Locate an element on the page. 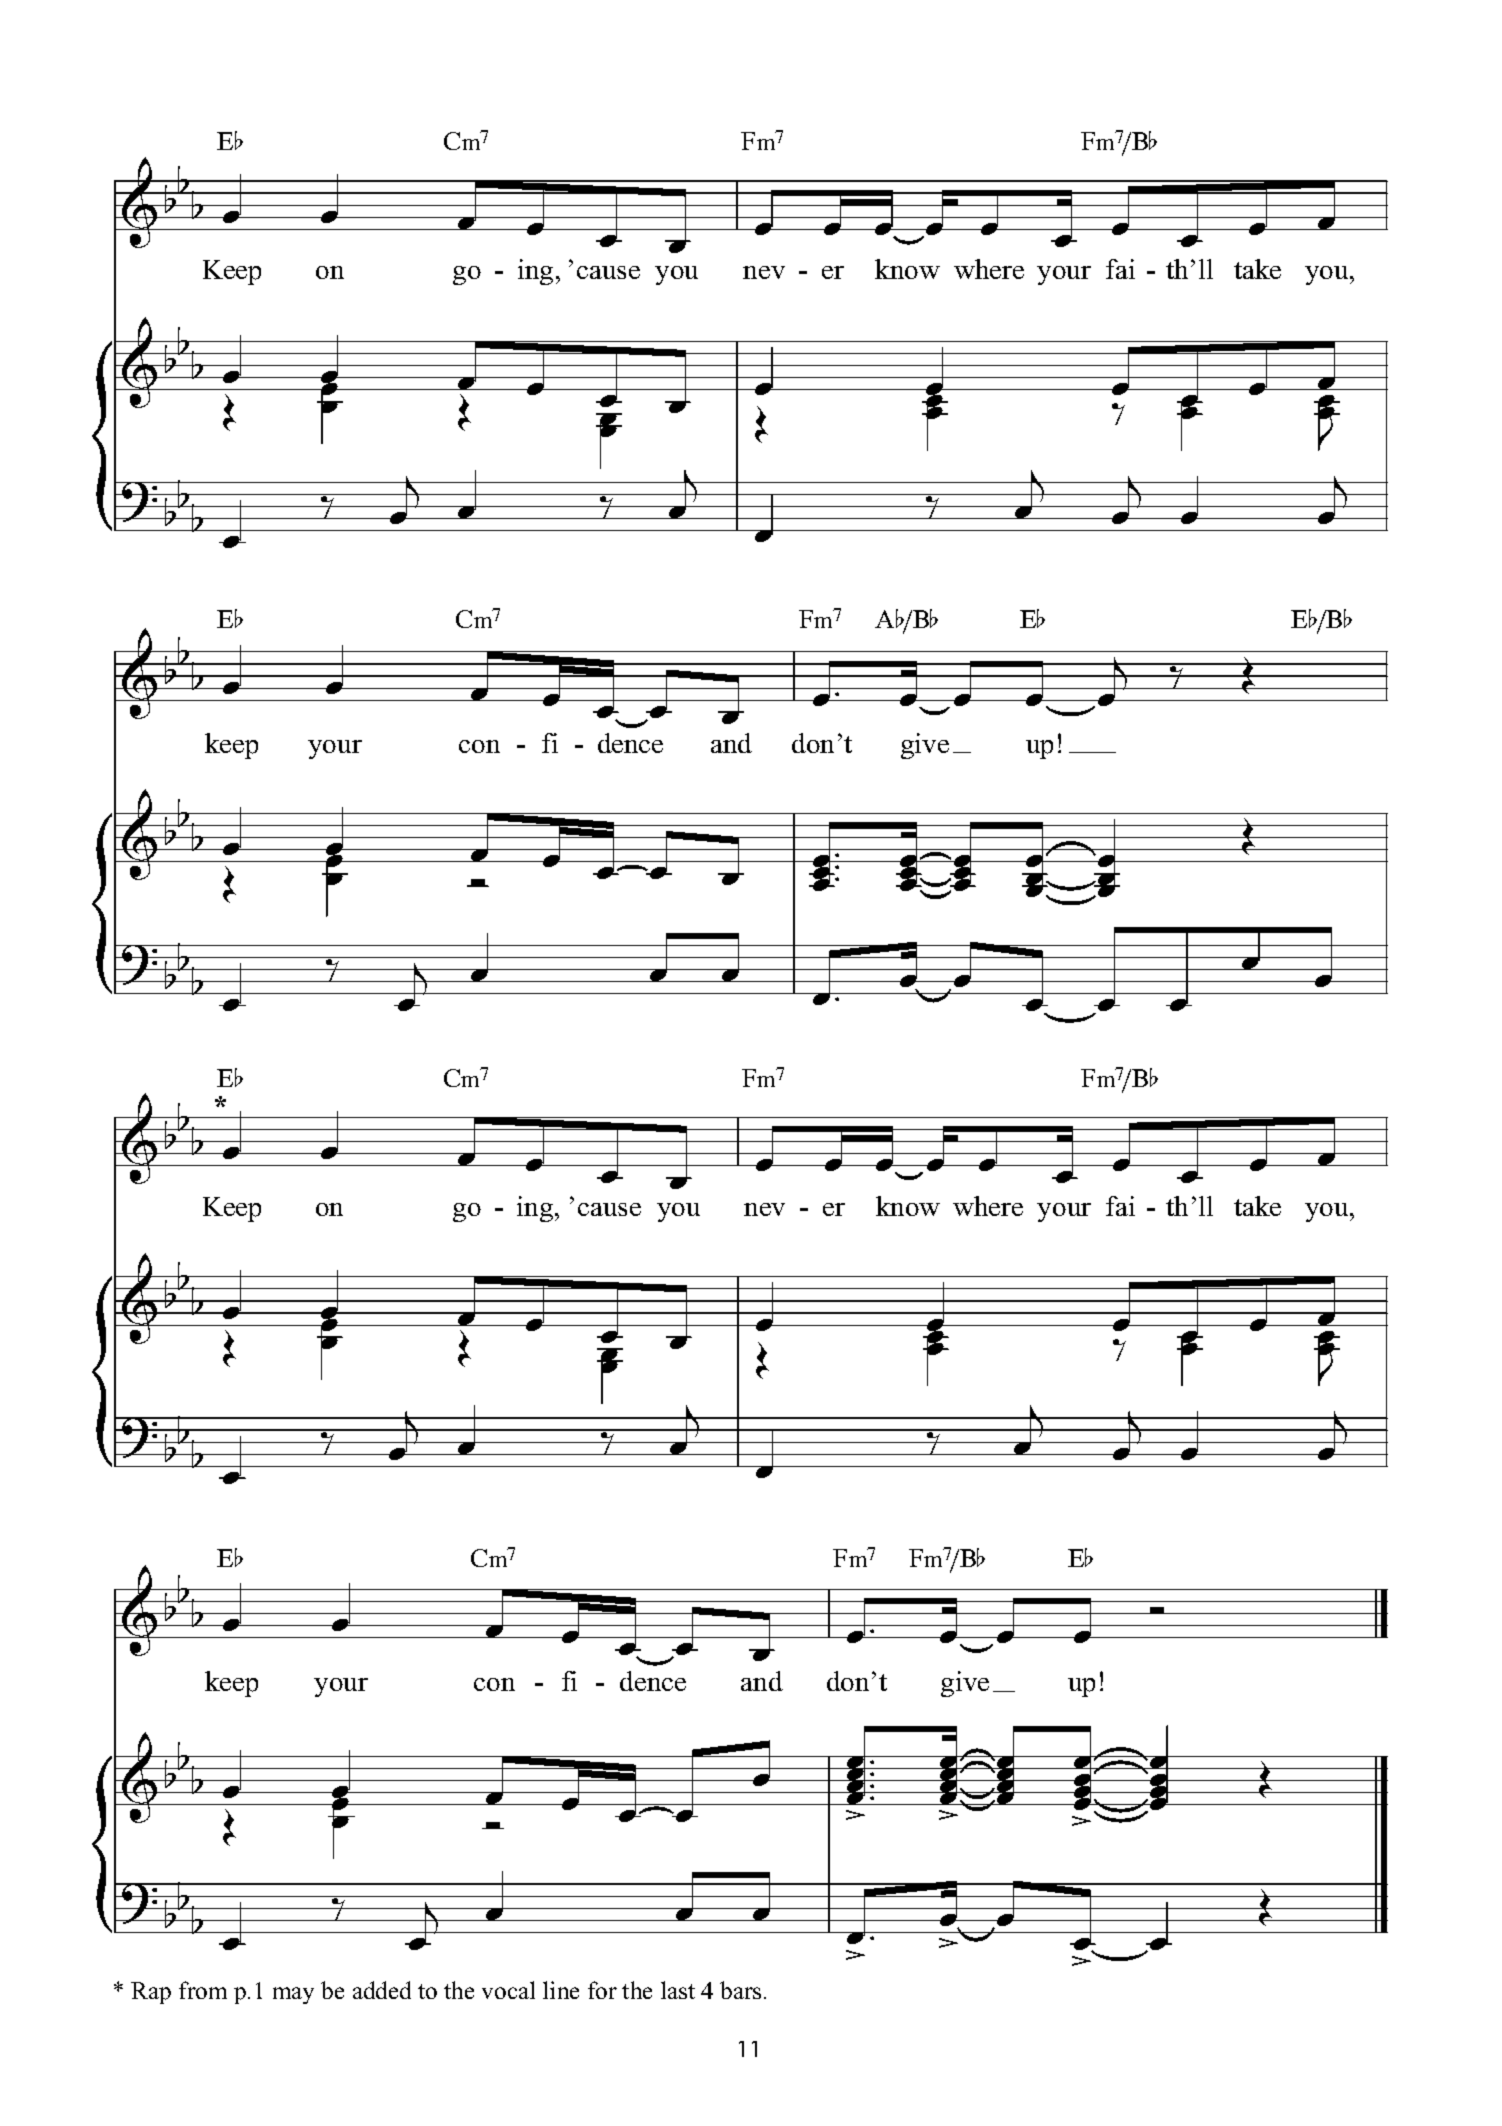  Rap is located at coordinates (151, 1993).
